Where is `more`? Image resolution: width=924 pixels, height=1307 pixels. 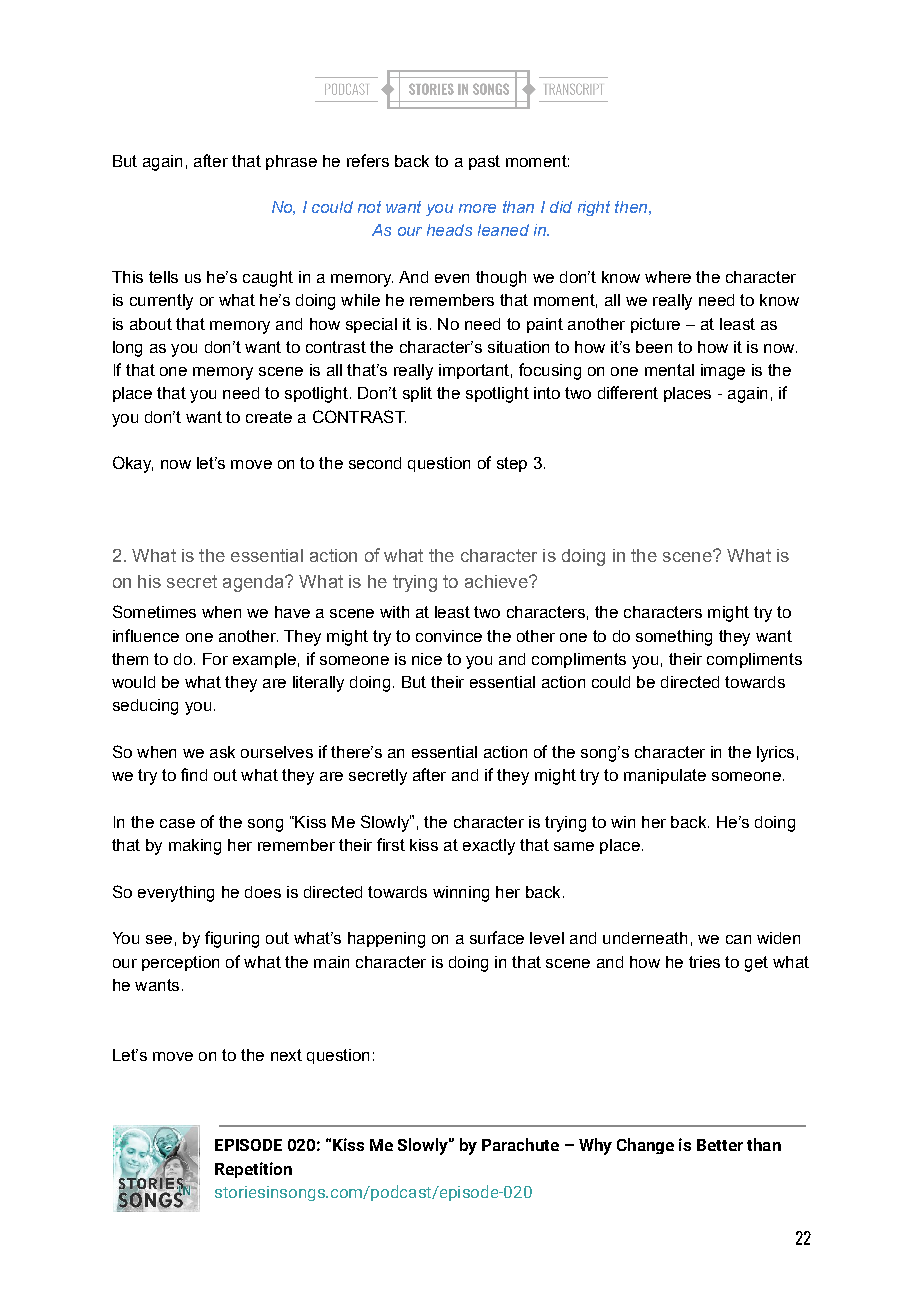 more is located at coordinates (477, 208).
